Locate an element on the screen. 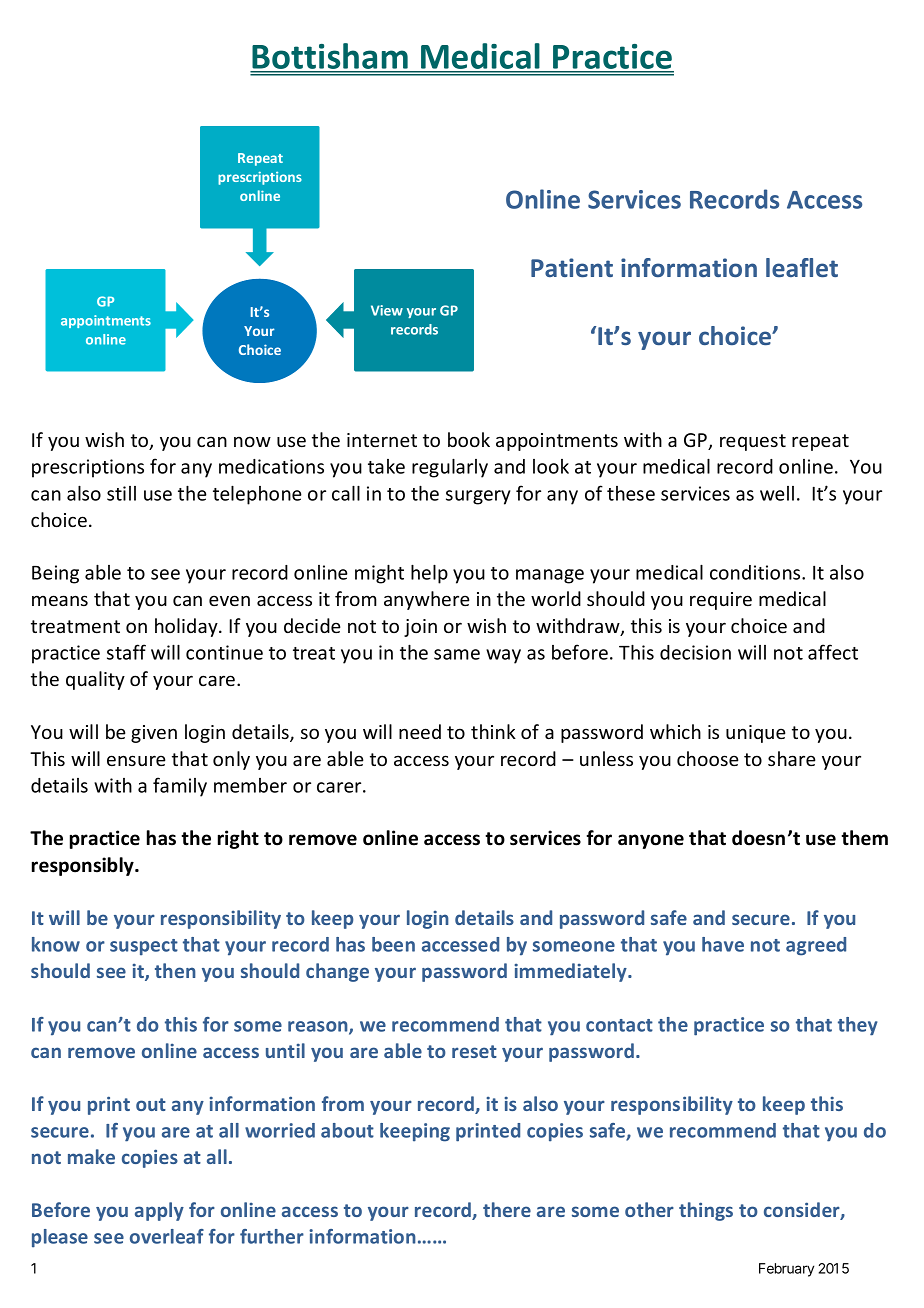  share is located at coordinates (792, 758).
